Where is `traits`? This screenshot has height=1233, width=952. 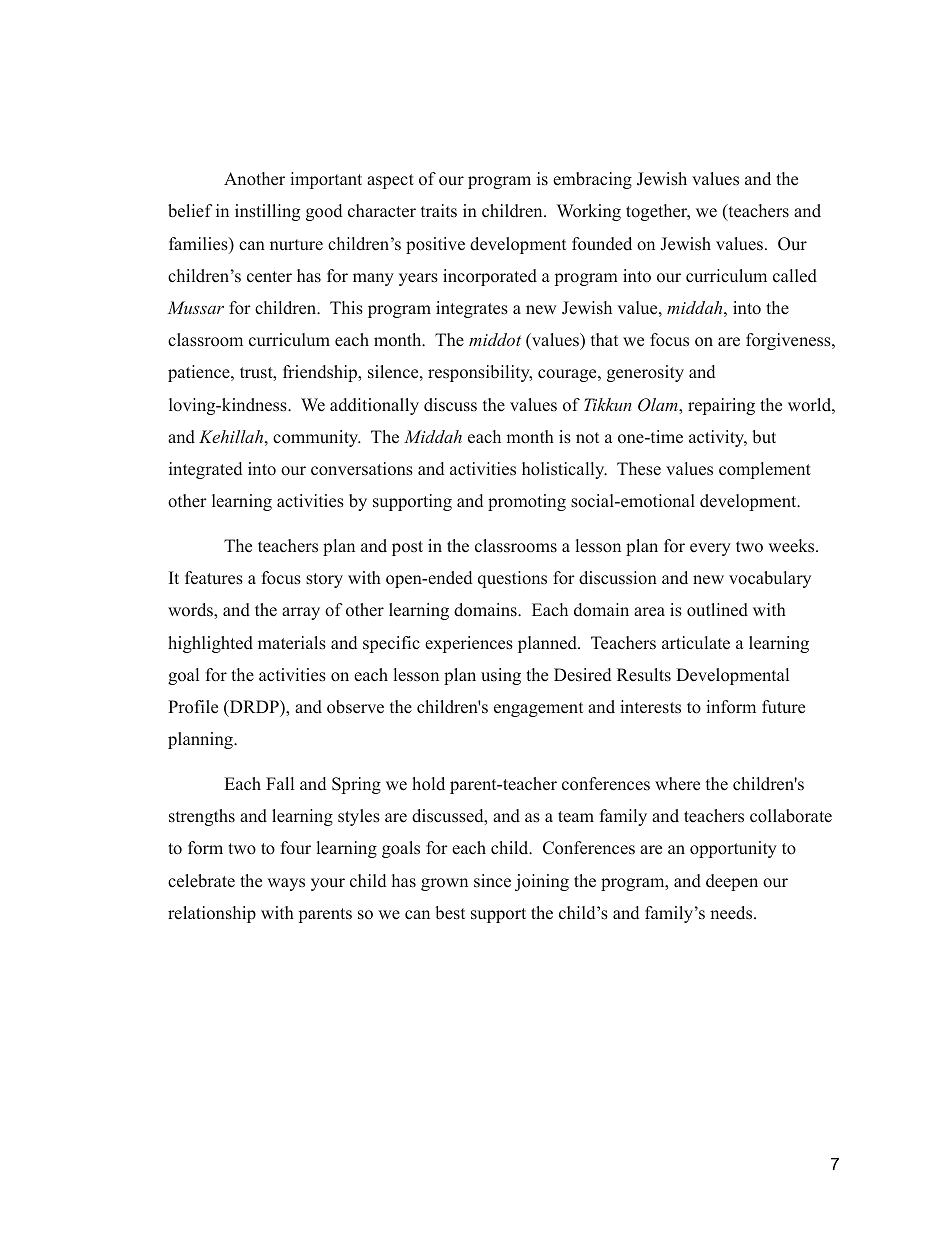 traits is located at coordinates (439, 210).
